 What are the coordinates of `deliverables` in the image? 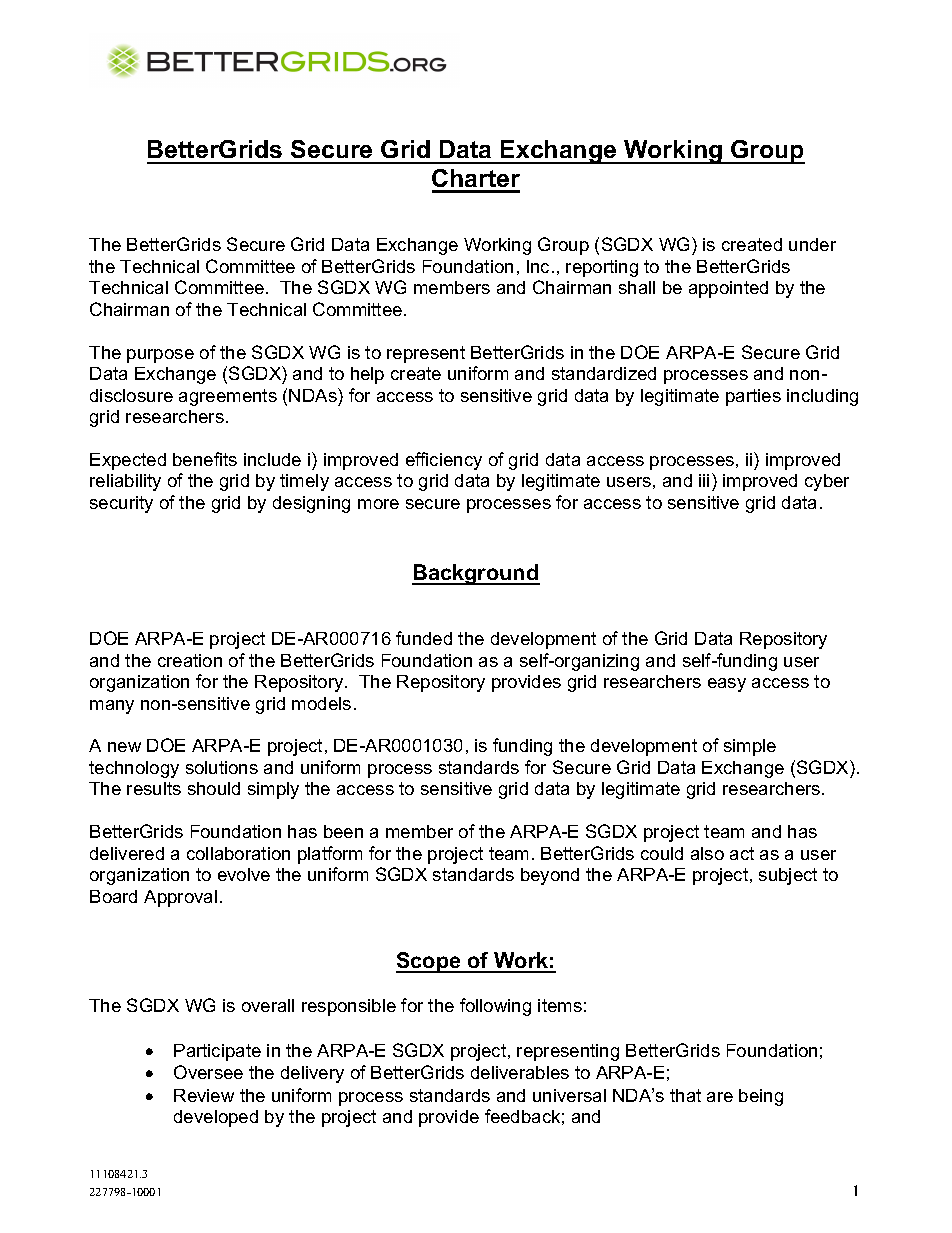 It's located at (520, 1072).
